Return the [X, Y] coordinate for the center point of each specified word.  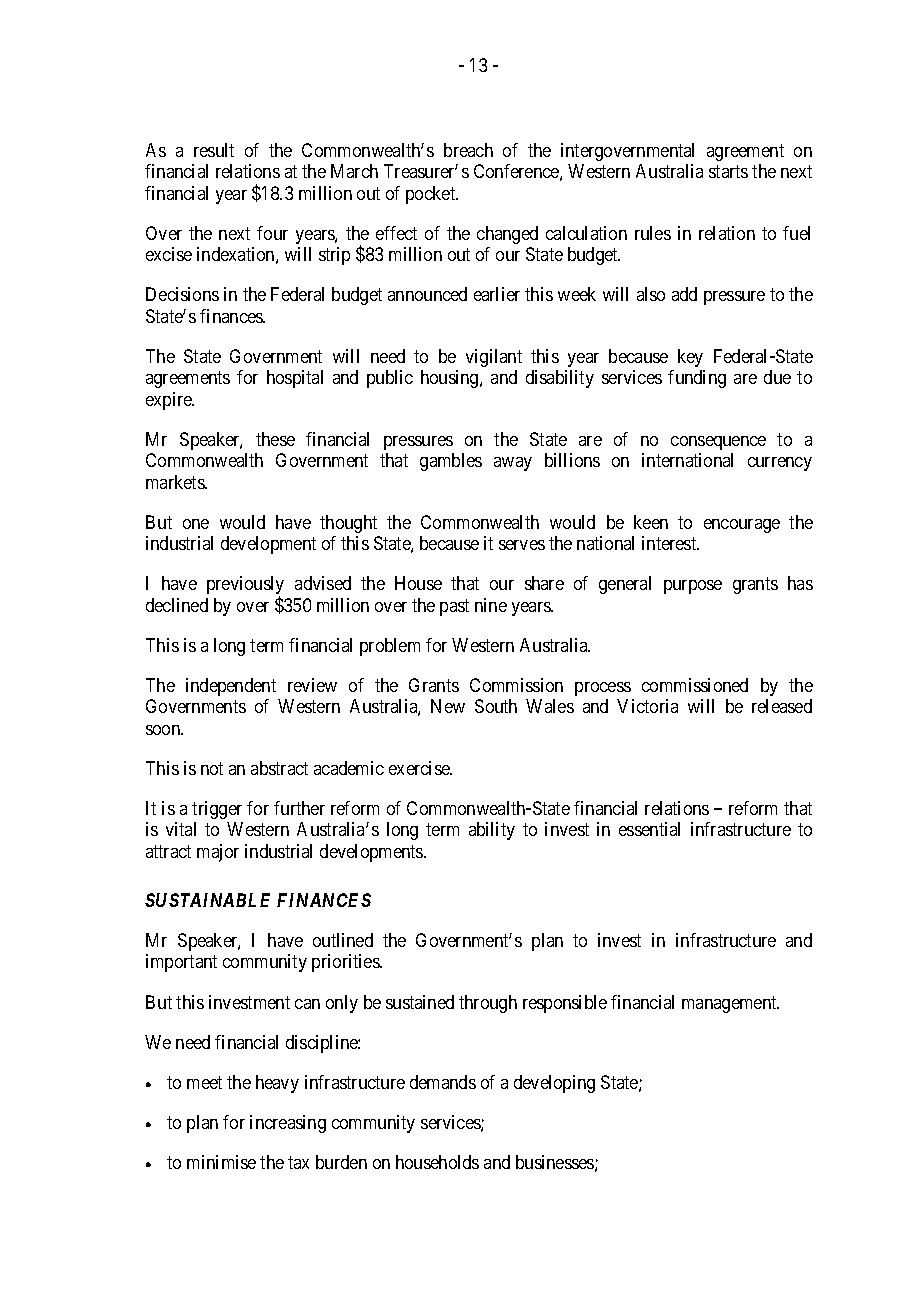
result [214, 150]
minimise [221, 1162]
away [513, 464]
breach [468, 150]
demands [443, 1082]
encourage [742, 526]
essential [649, 829]
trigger [217, 810]
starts [728, 172]
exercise [420, 768]
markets [176, 482]
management [730, 1004]
